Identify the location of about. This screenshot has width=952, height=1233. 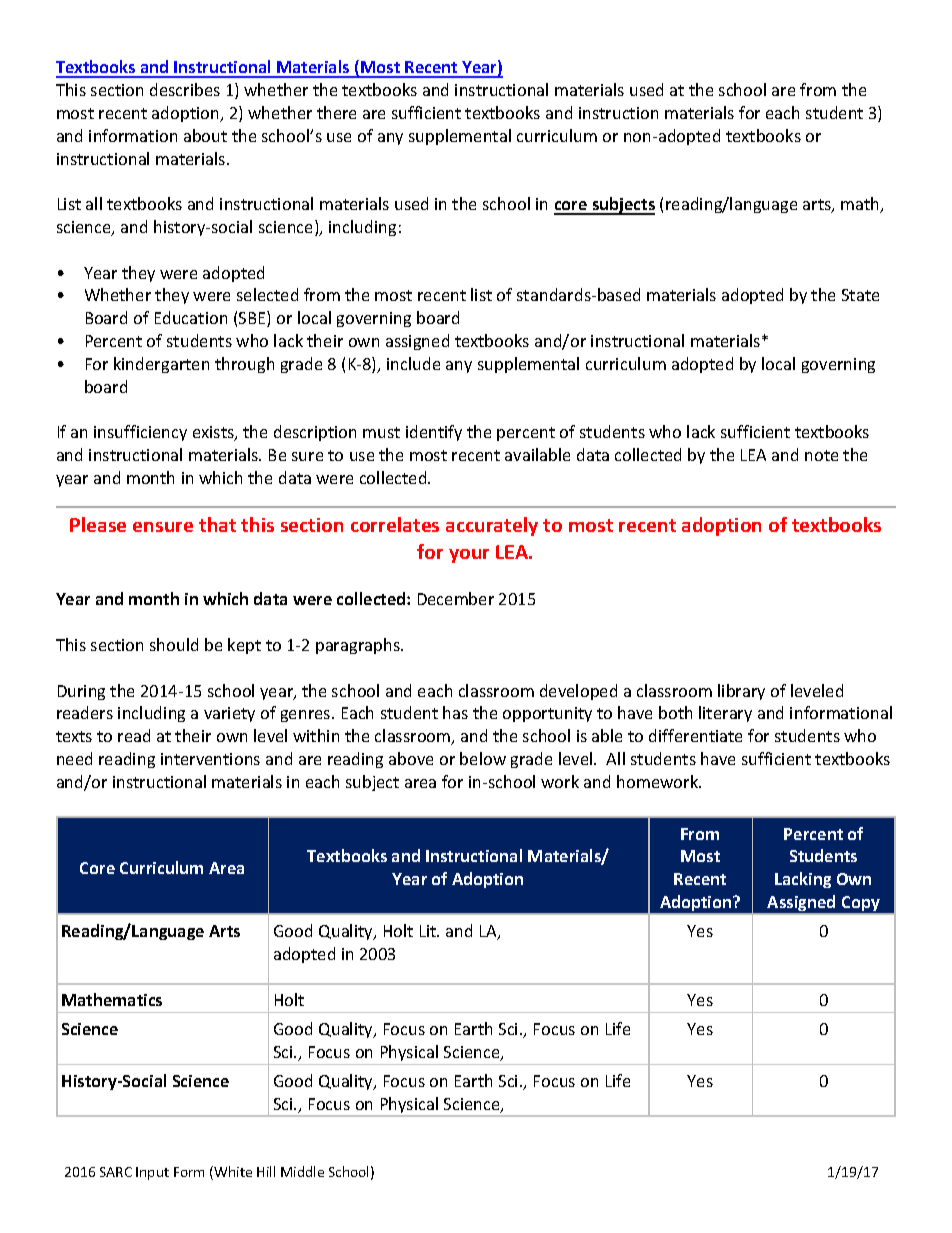
(205, 135).
